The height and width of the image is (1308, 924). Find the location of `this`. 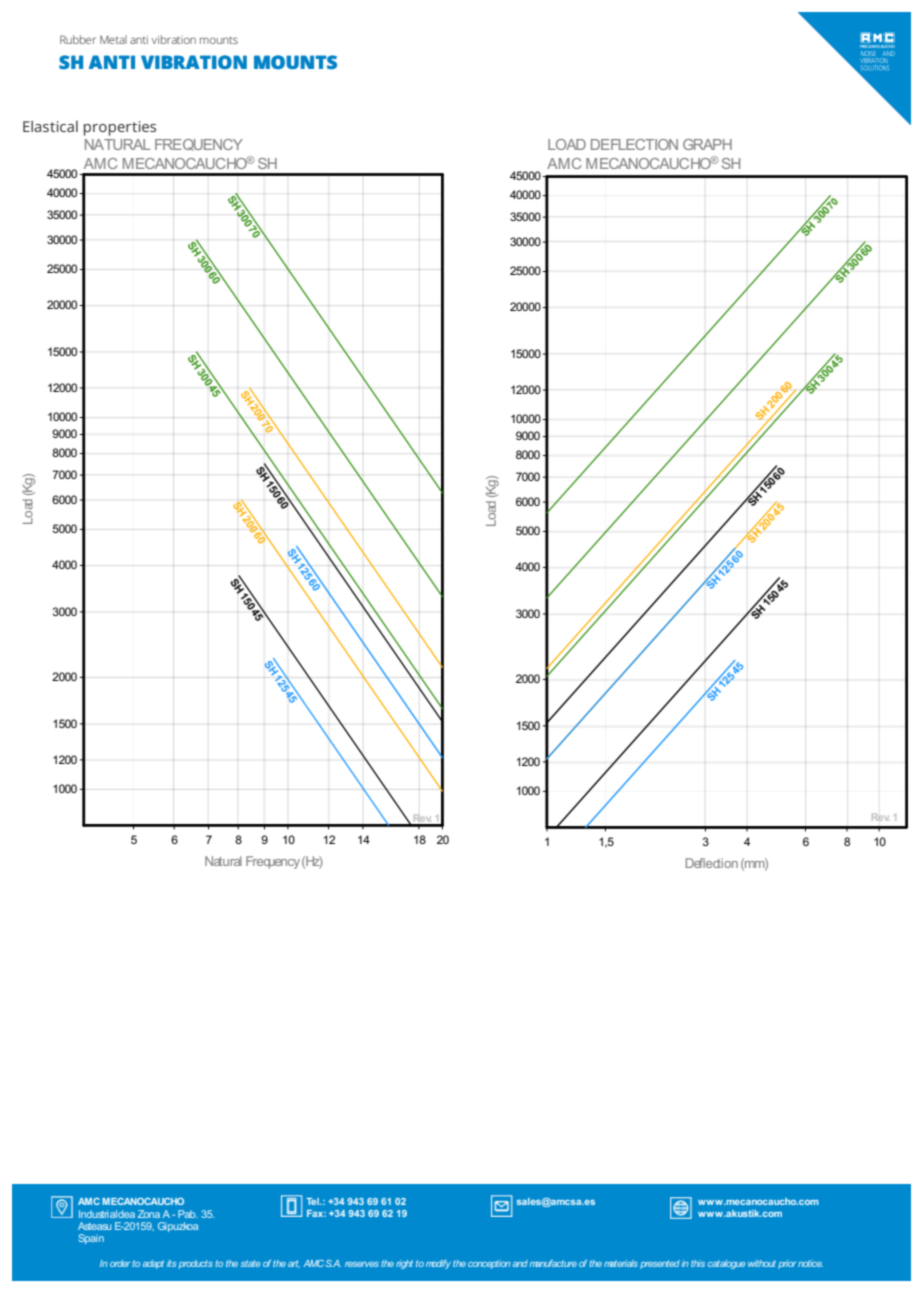

this is located at coordinates (698, 1263).
